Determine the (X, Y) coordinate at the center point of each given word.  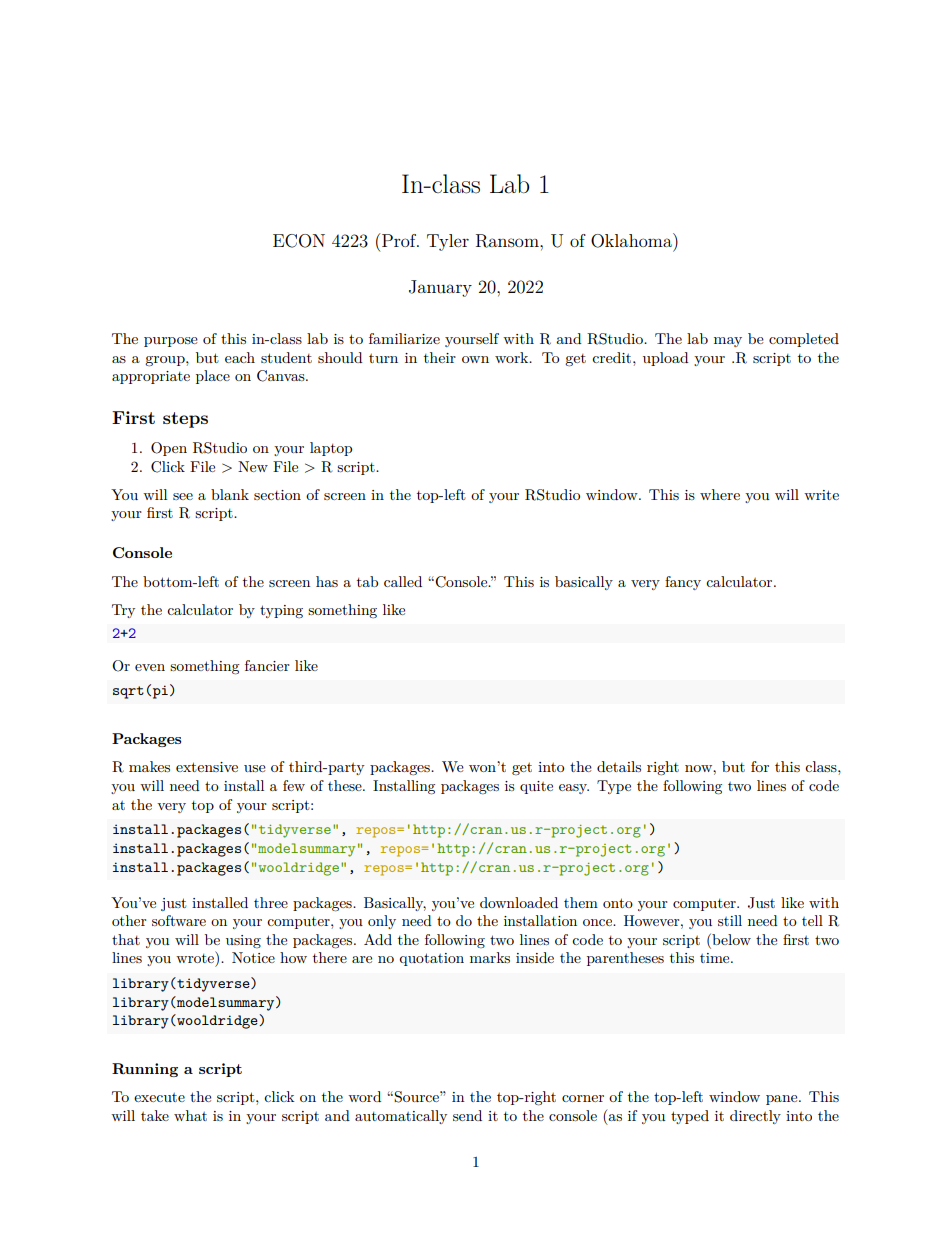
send (467, 1115)
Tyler (448, 242)
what (190, 1115)
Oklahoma (632, 240)
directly (755, 1117)
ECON (299, 241)
